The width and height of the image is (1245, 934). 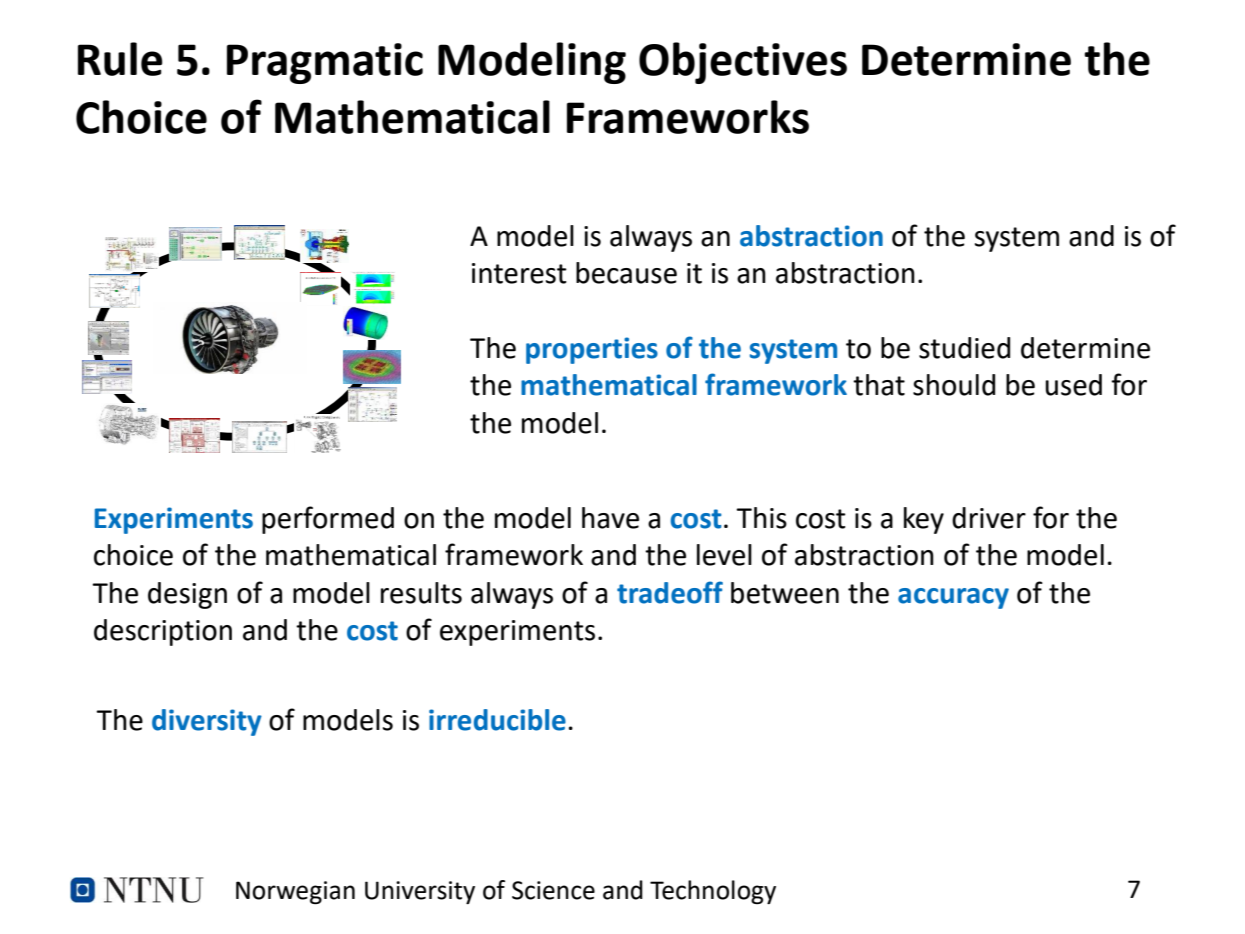 What do you see at coordinates (743, 63) in the image?
I see `Objectives` at bounding box center [743, 63].
